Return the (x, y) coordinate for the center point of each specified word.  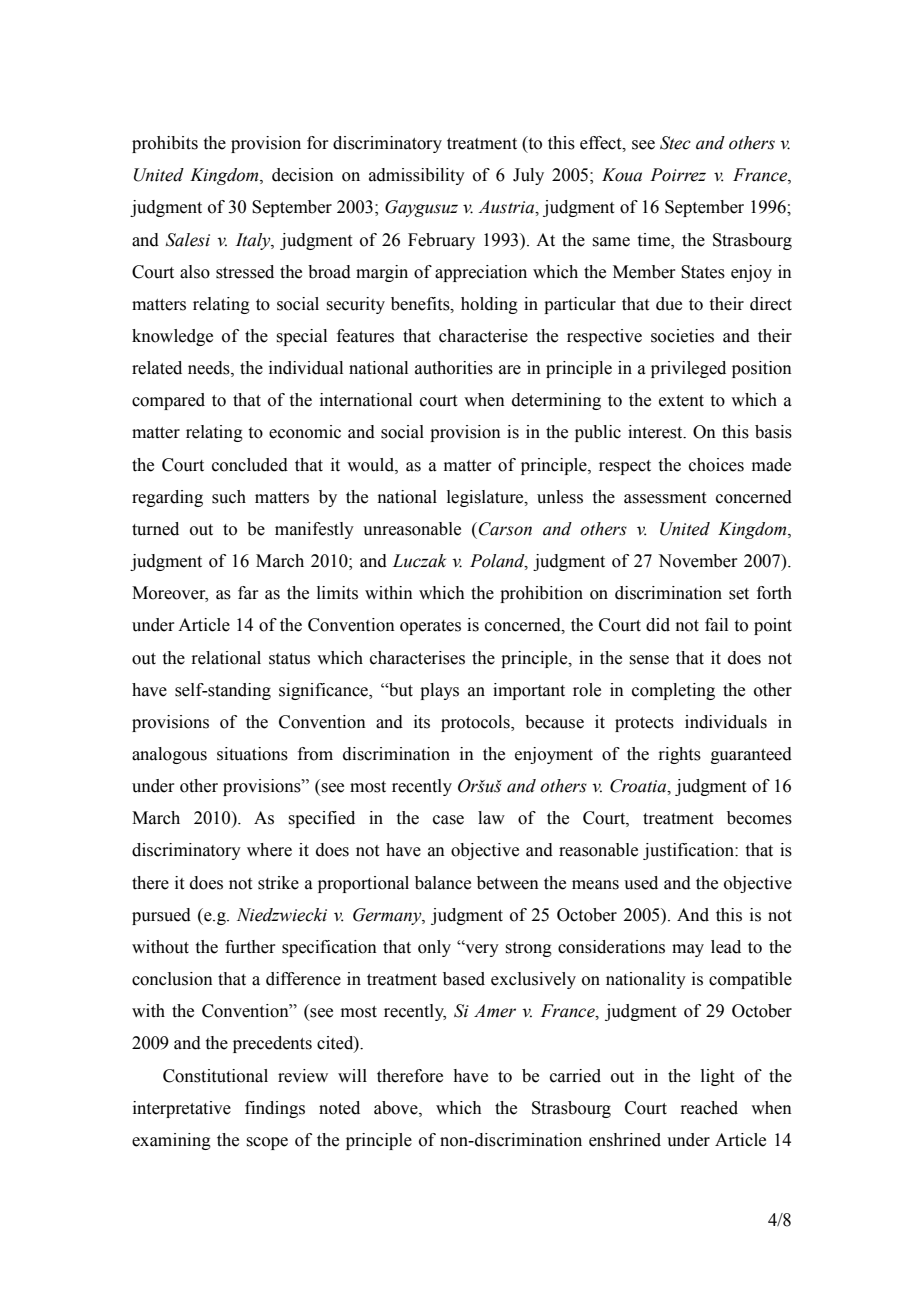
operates (430, 627)
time (655, 240)
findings (275, 1109)
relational (226, 658)
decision (303, 175)
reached (709, 1108)
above (397, 1108)
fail (716, 625)
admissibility (417, 176)
